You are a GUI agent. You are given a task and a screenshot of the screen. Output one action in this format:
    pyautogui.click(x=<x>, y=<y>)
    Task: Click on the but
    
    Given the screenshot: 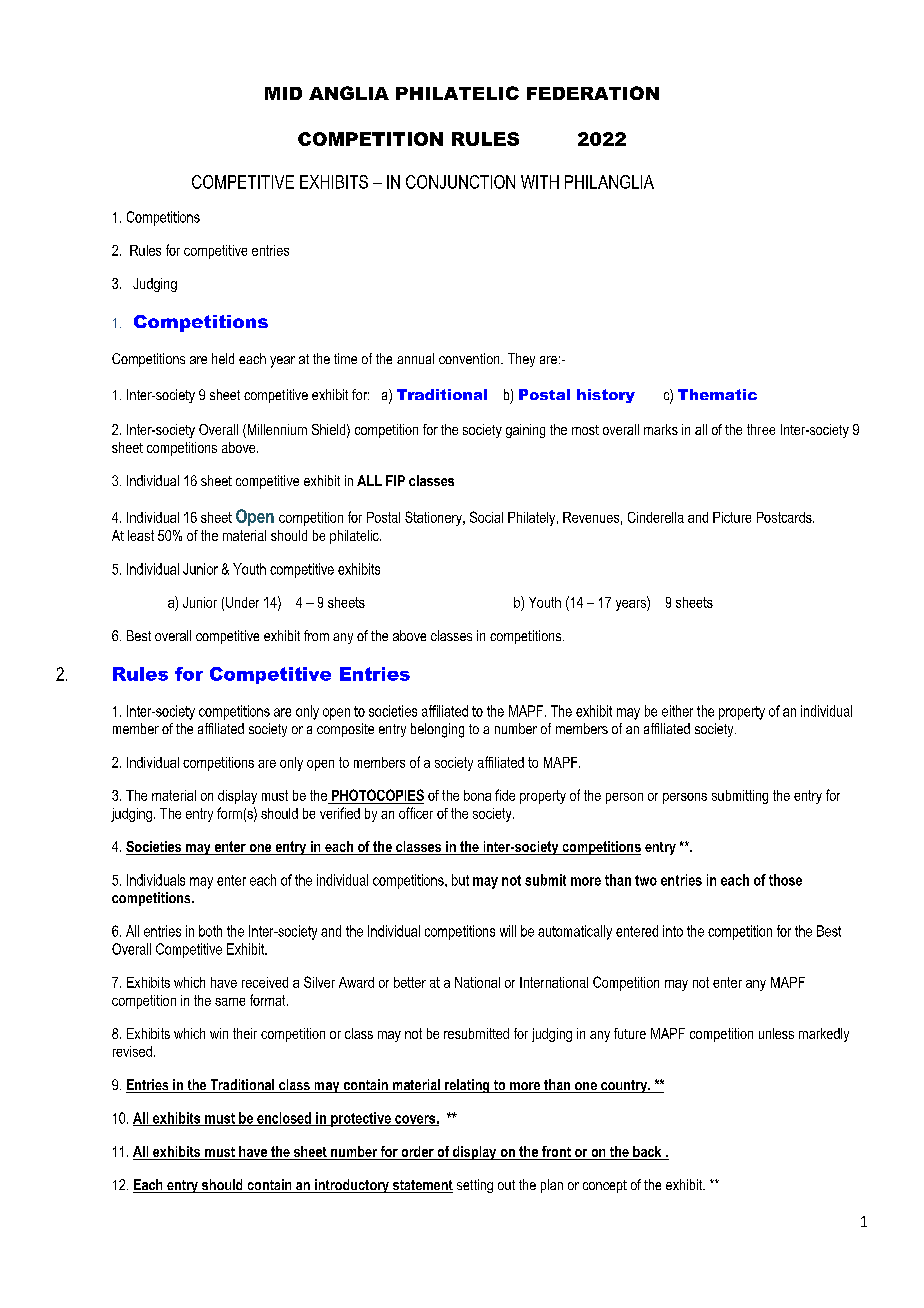 What is the action you would take?
    pyautogui.click(x=460, y=880)
